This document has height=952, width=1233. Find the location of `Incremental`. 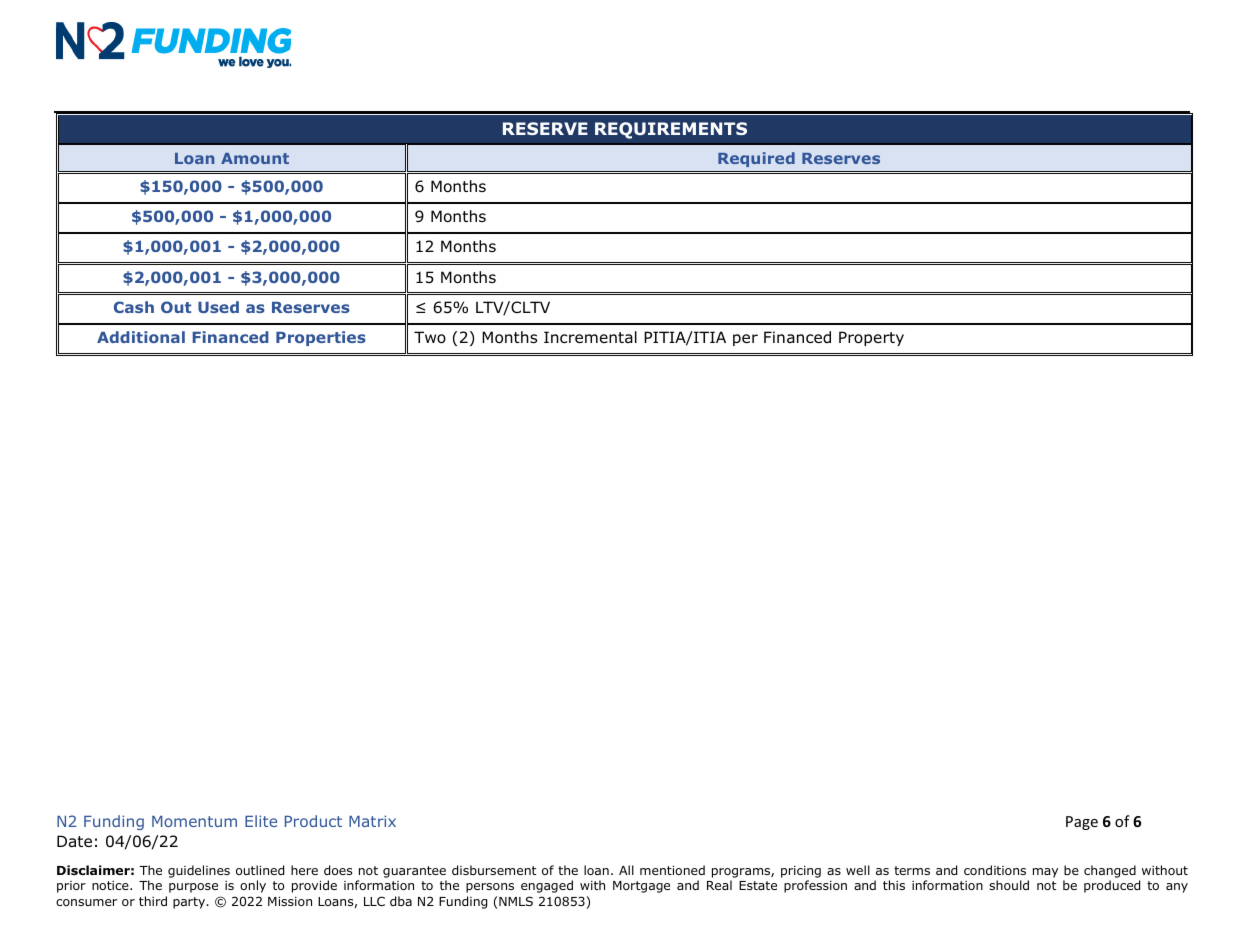

Incremental is located at coordinates (590, 337).
